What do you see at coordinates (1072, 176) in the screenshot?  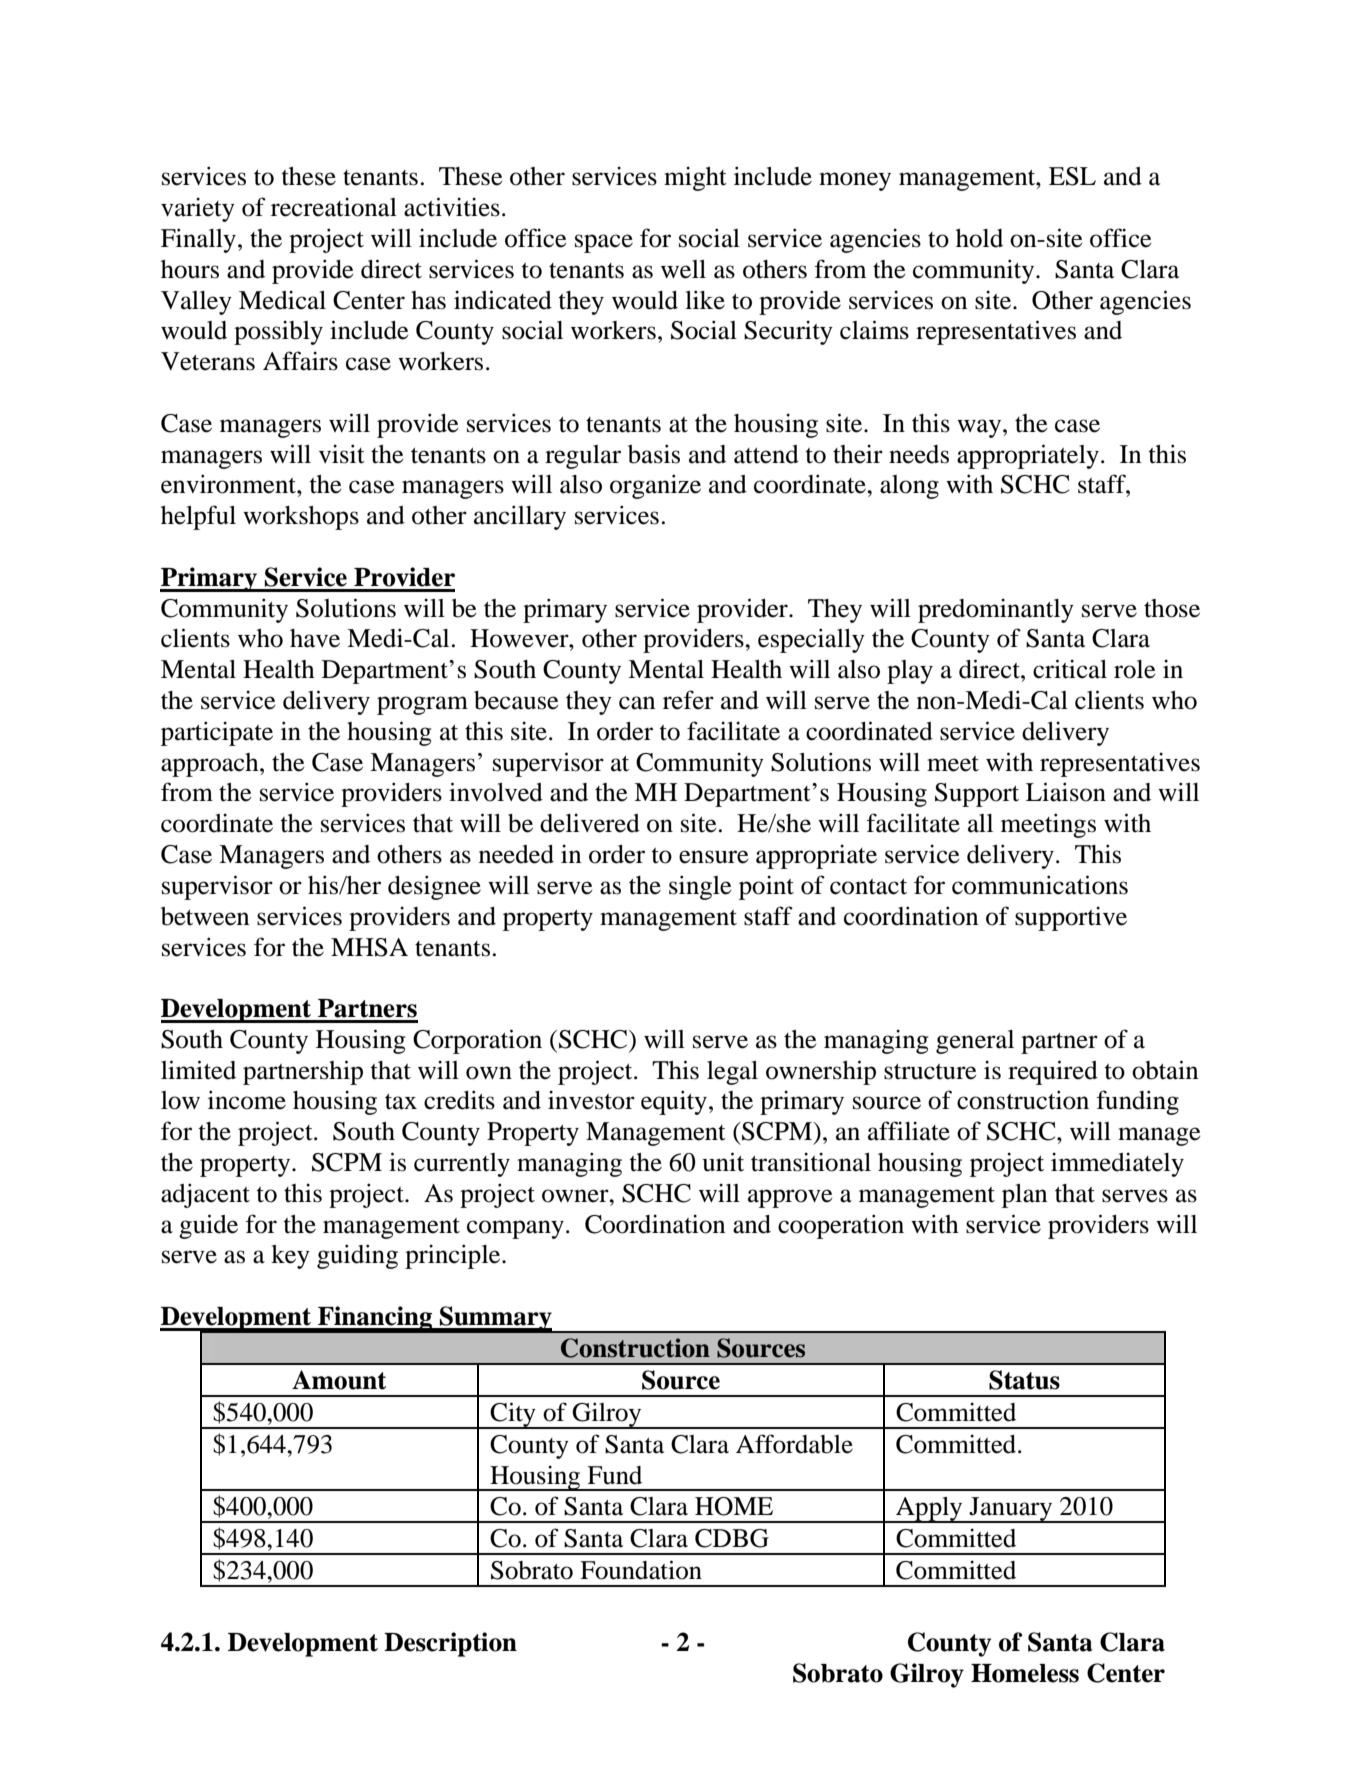 I see `ESL` at bounding box center [1072, 176].
